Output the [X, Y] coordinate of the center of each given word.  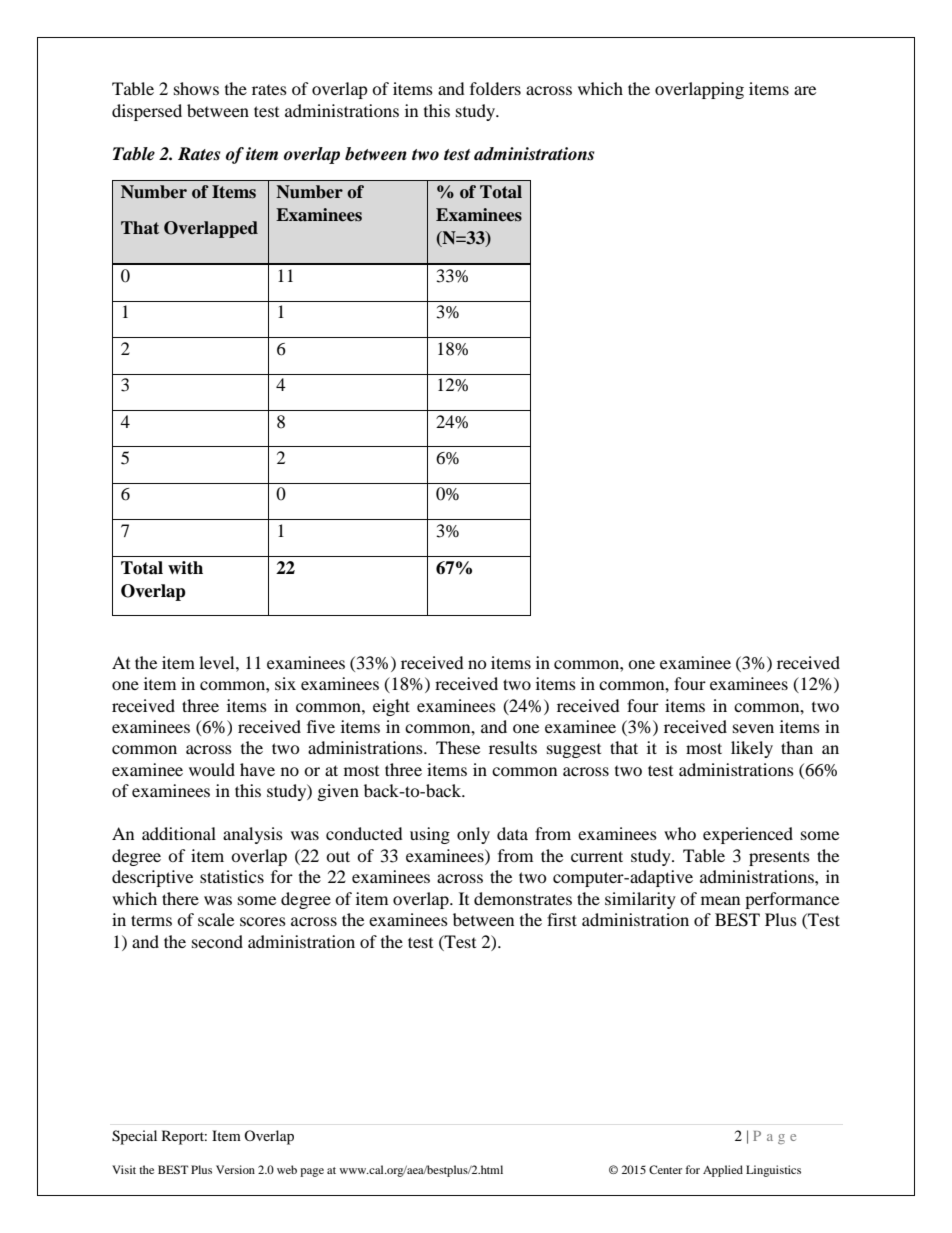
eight [391, 707]
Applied [723, 1171]
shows [196, 88]
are [805, 90]
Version [235, 1169]
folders [495, 88]
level [218, 662]
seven [753, 728]
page [312, 1172]
